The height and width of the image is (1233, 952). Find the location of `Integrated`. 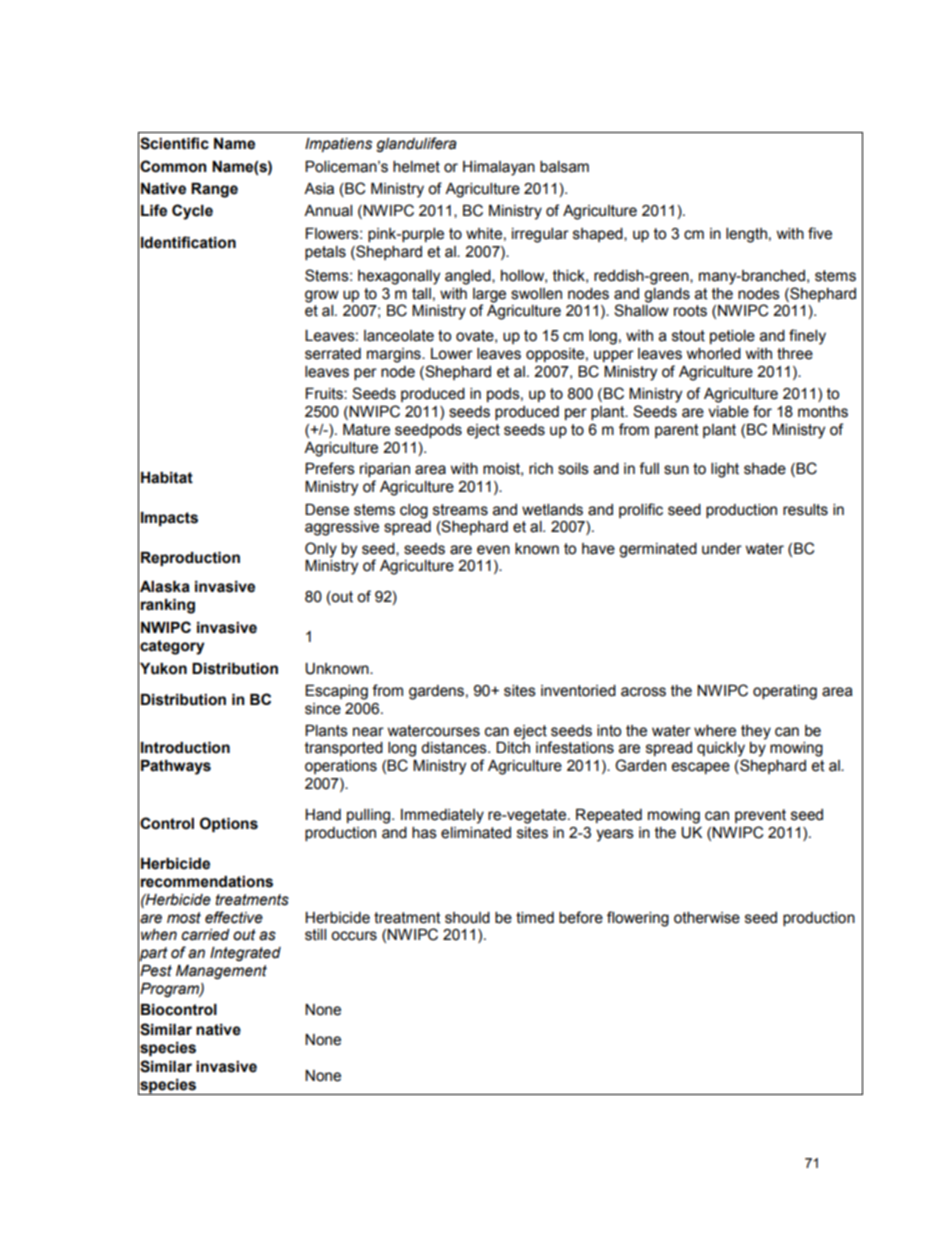

Integrated is located at coordinates (245, 954).
